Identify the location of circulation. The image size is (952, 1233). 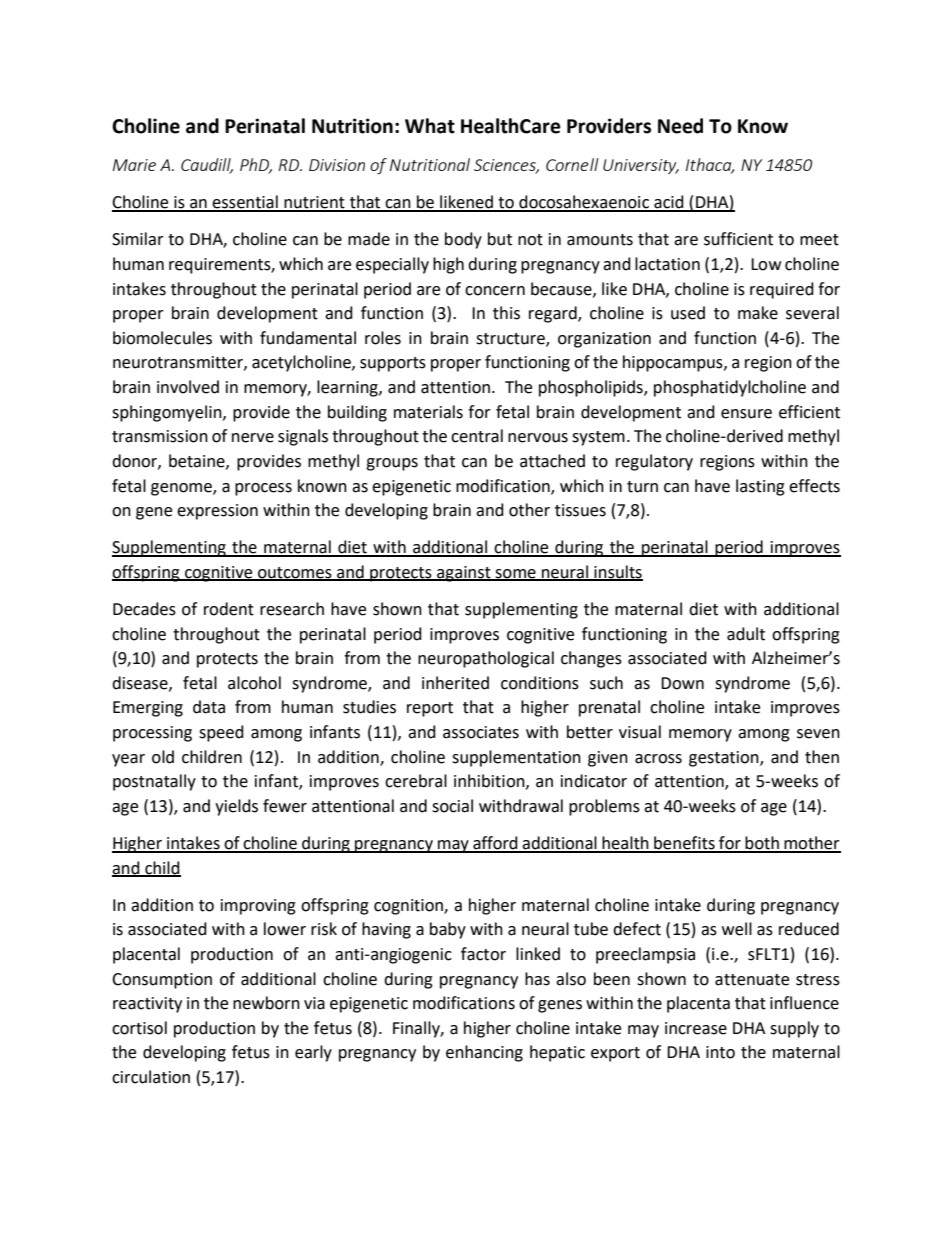
(151, 1077).
